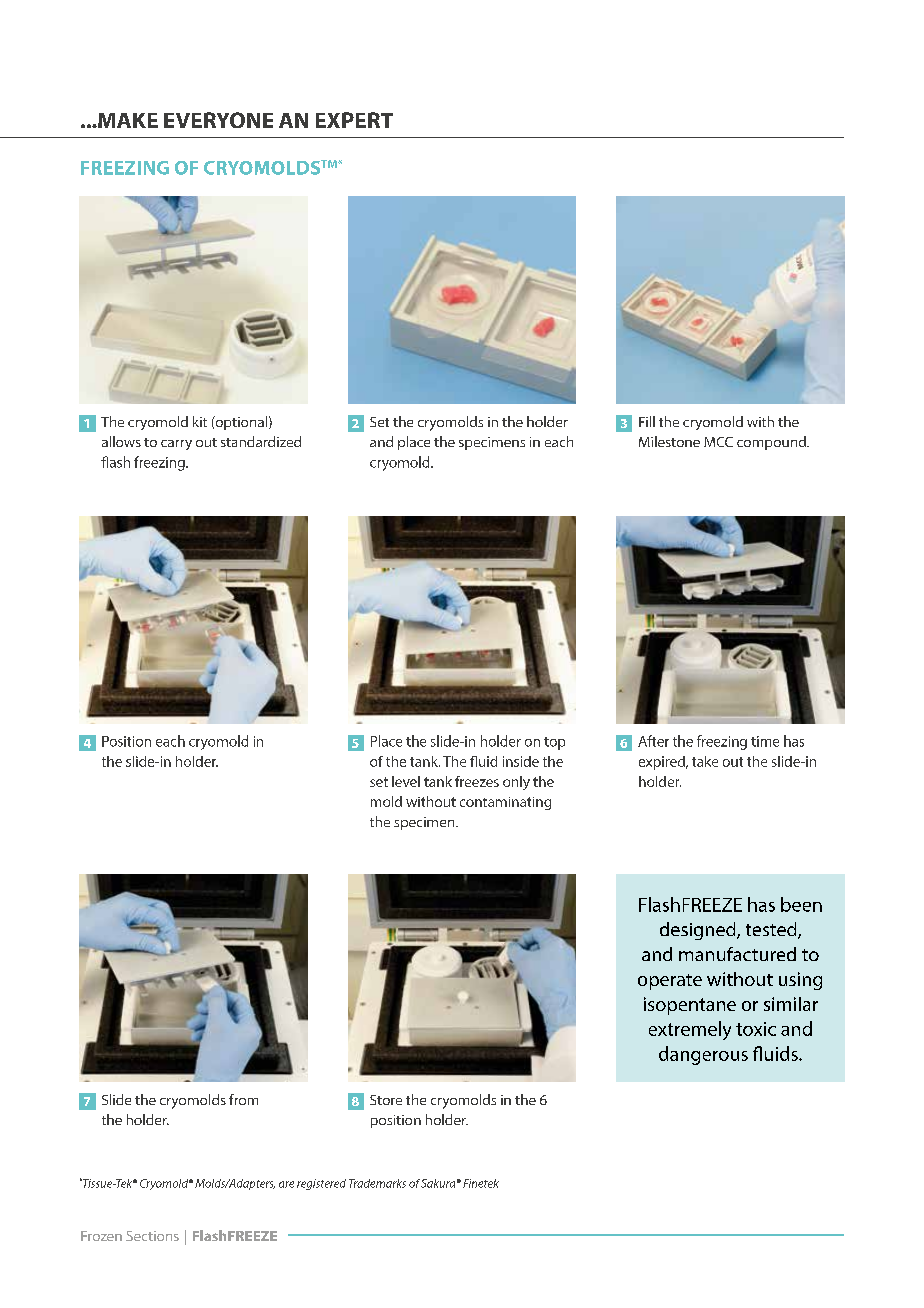  I want to click on carry, so click(176, 445).
